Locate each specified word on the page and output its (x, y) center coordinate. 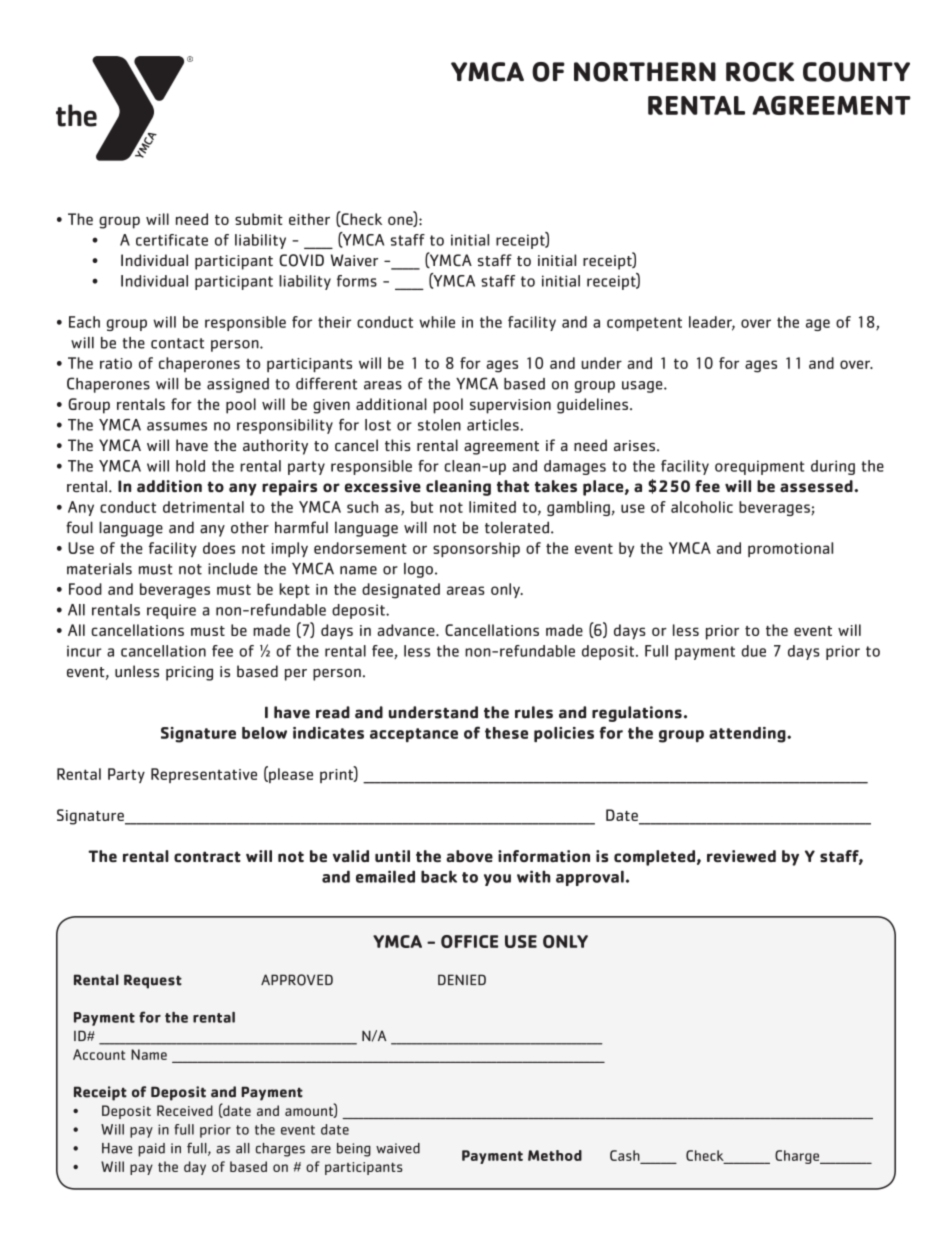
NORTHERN (645, 72)
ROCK (760, 72)
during (833, 467)
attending (748, 735)
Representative (204, 775)
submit (259, 219)
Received (185, 1110)
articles (494, 425)
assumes (177, 426)
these (506, 733)
